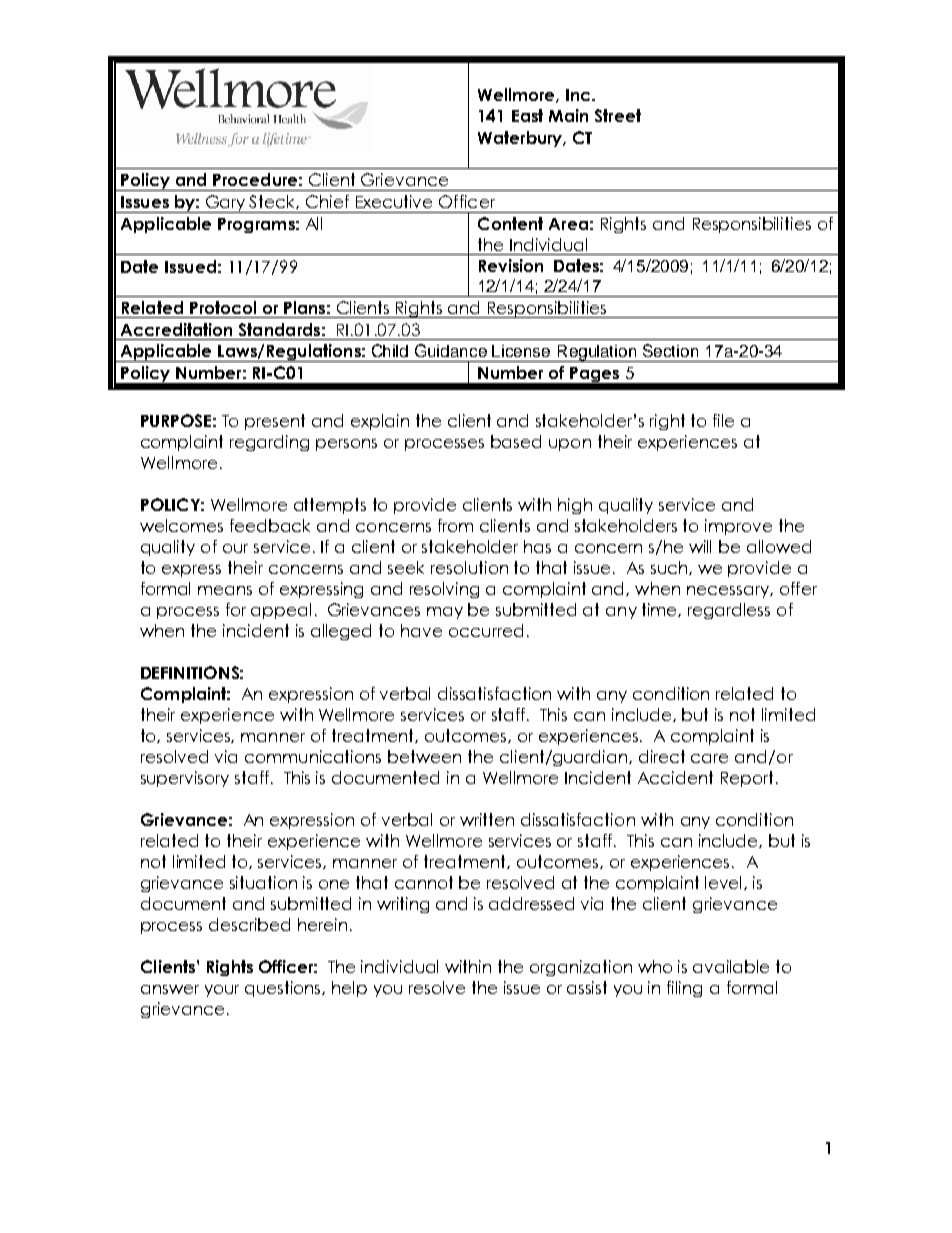 This screenshot has width=952, height=1233. I want to click on resolution, so click(469, 567).
